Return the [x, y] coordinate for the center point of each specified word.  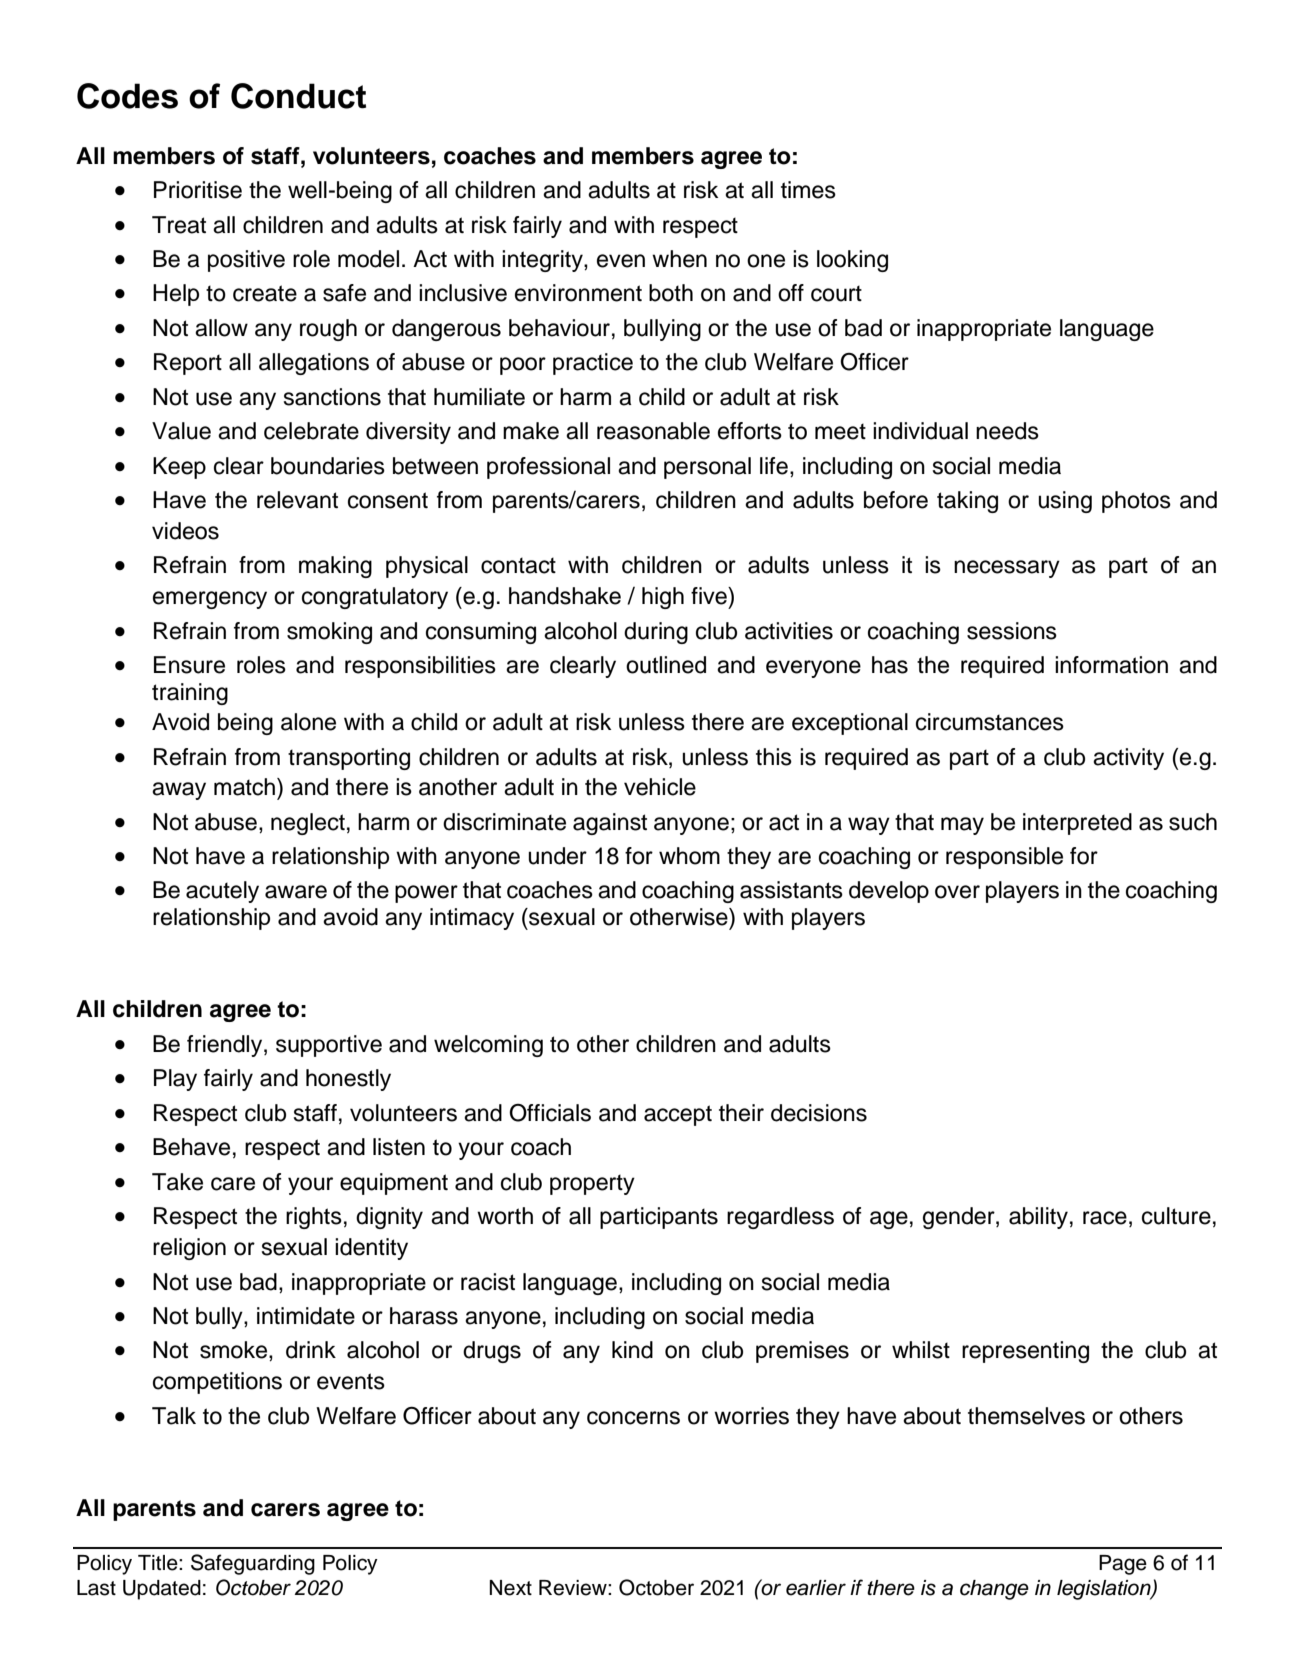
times [808, 190]
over [957, 892]
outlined [666, 665]
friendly [226, 1046]
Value [181, 431]
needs [1007, 431]
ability [1038, 1218]
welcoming [488, 1046]
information [1111, 665]
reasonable [653, 431]
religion [189, 1249]
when [679, 259]
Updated [162, 1590]
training [190, 694]
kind [632, 1350]
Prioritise [198, 190]
